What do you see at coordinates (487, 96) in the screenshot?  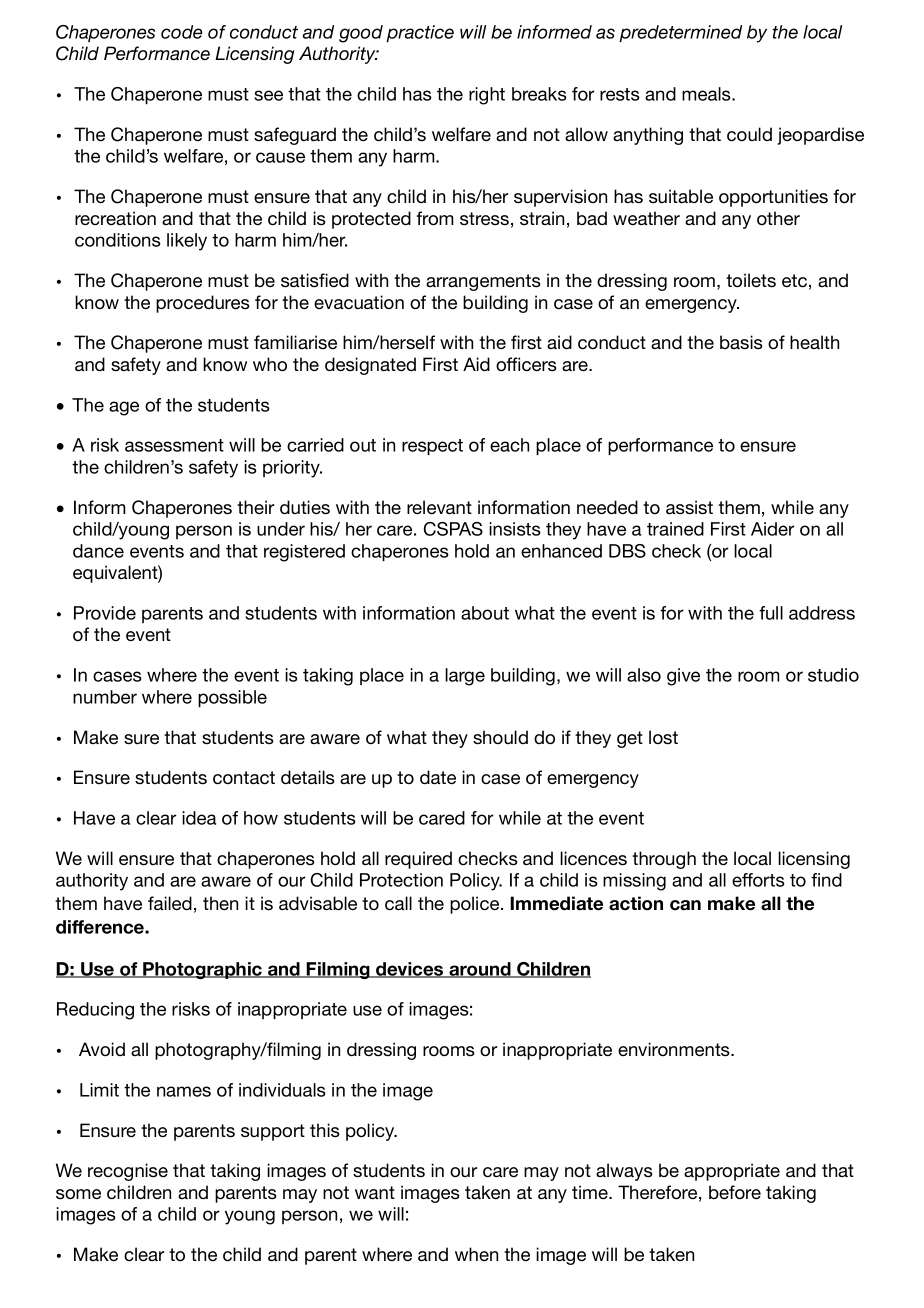 I see `right` at bounding box center [487, 96].
